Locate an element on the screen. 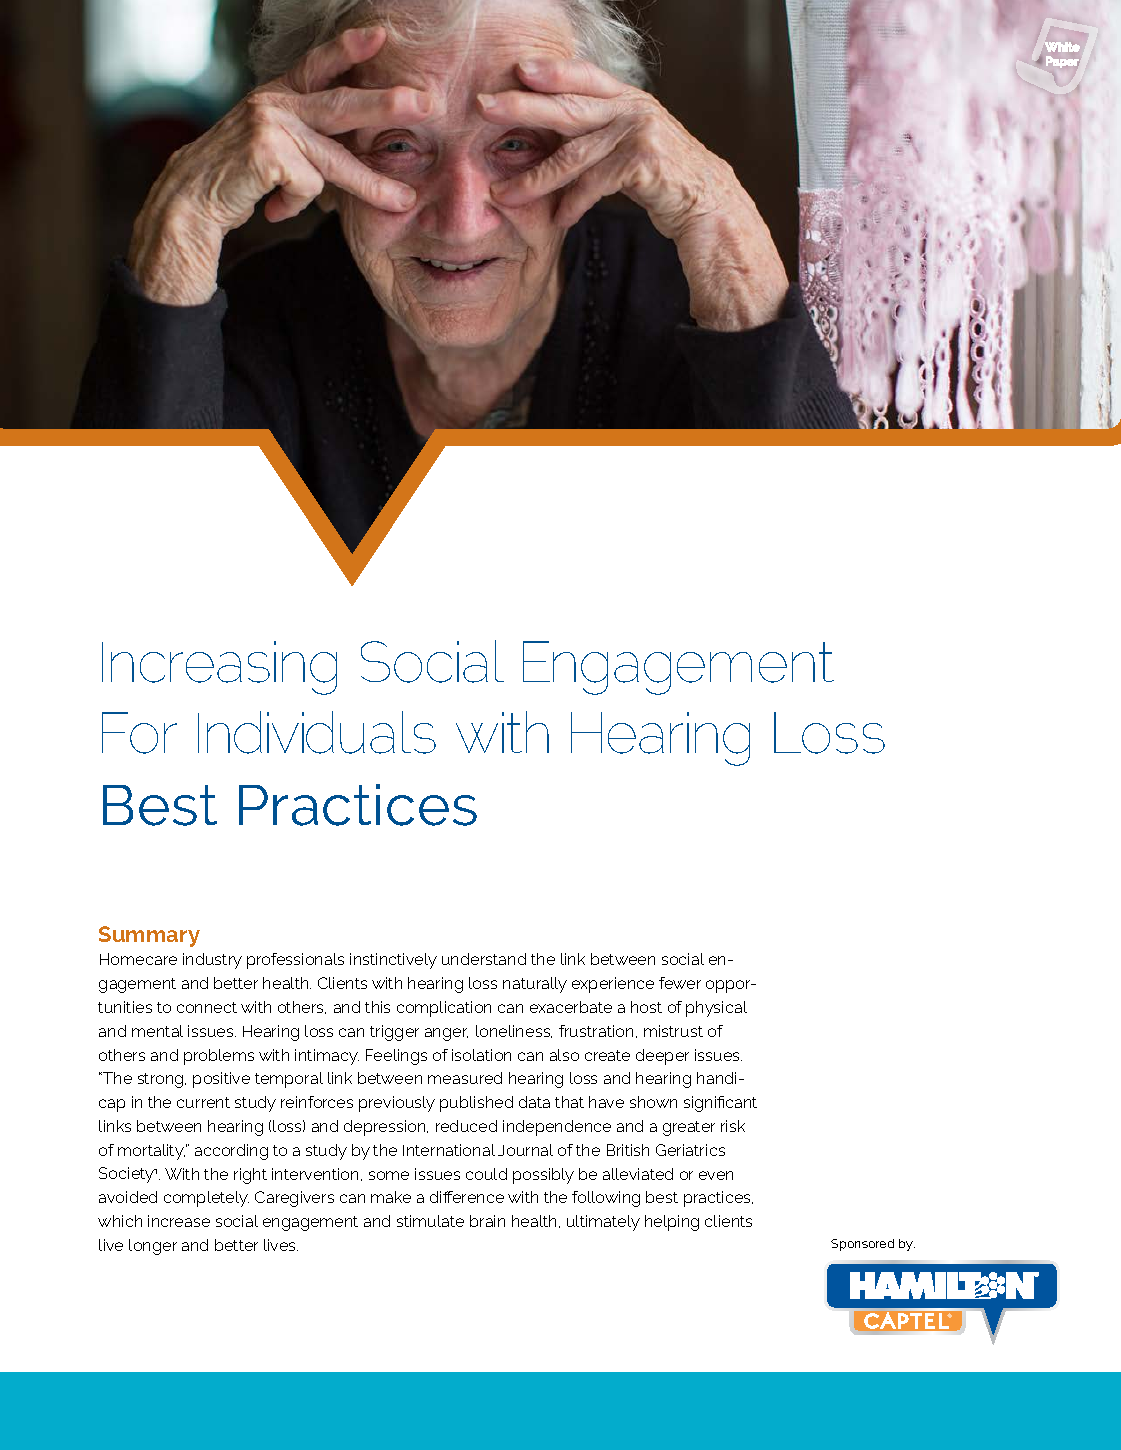 The height and width of the screenshot is (1450, 1121). Individuals is located at coordinates (317, 732).
